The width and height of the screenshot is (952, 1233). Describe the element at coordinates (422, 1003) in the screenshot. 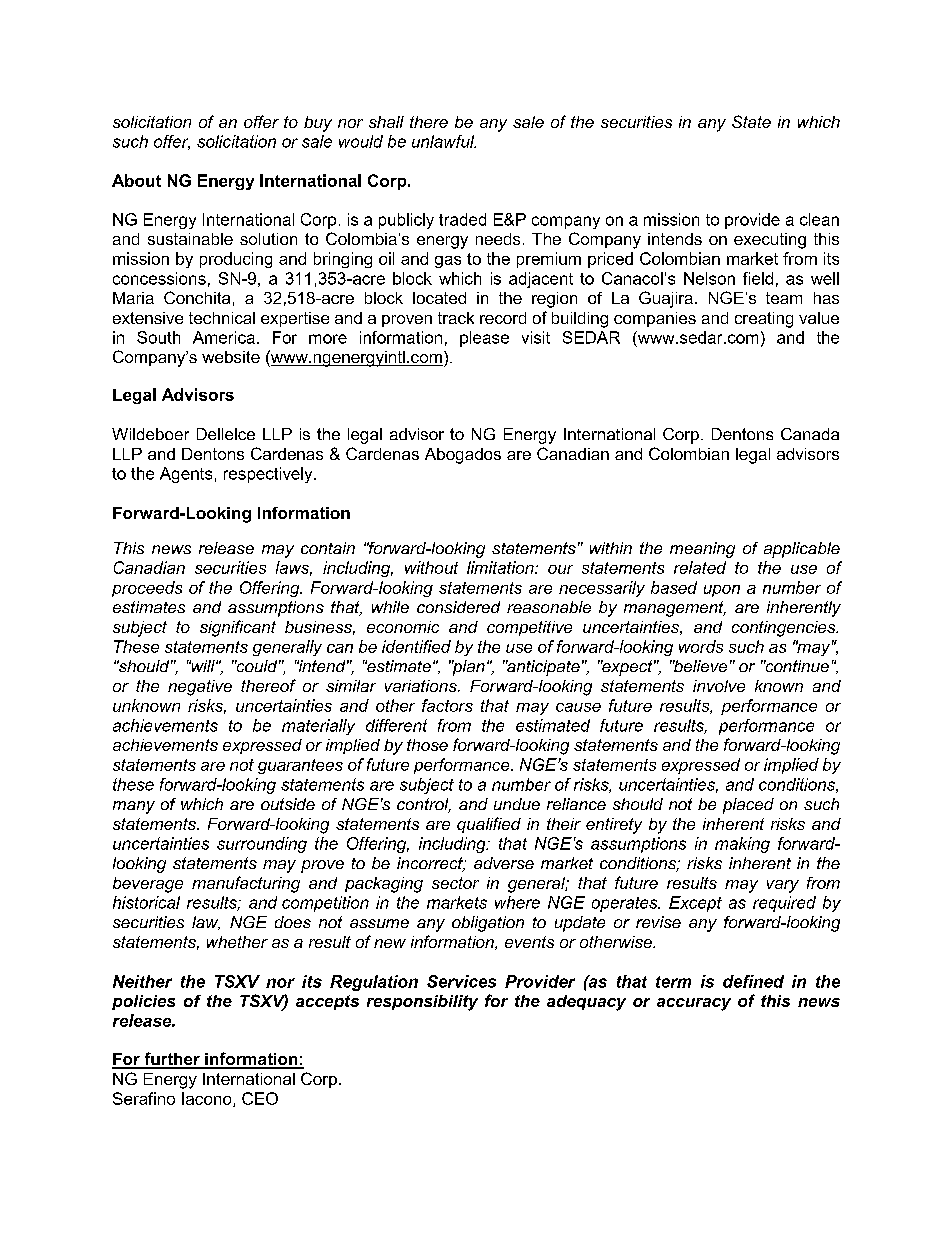

I see `responsibility` at that location.
